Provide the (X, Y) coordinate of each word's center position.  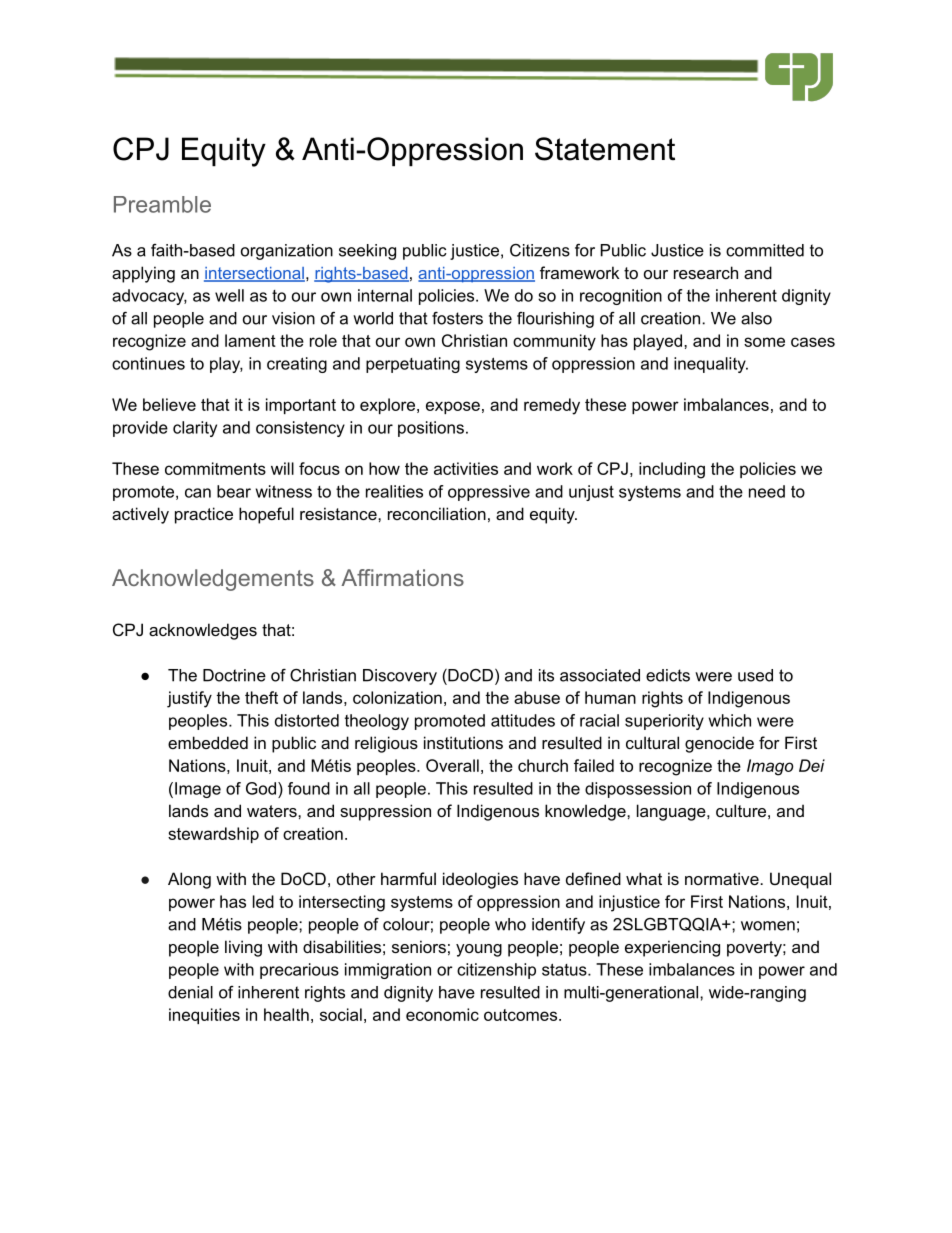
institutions (463, 742)
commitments (215, 468)
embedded (208, 742)
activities (466, 468)
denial (190, 992)
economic (442, 1014)
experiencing (672, 948)
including (672, 470)
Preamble (162, 204)
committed (765, 250)
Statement (605, 149)
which (730, 720)
